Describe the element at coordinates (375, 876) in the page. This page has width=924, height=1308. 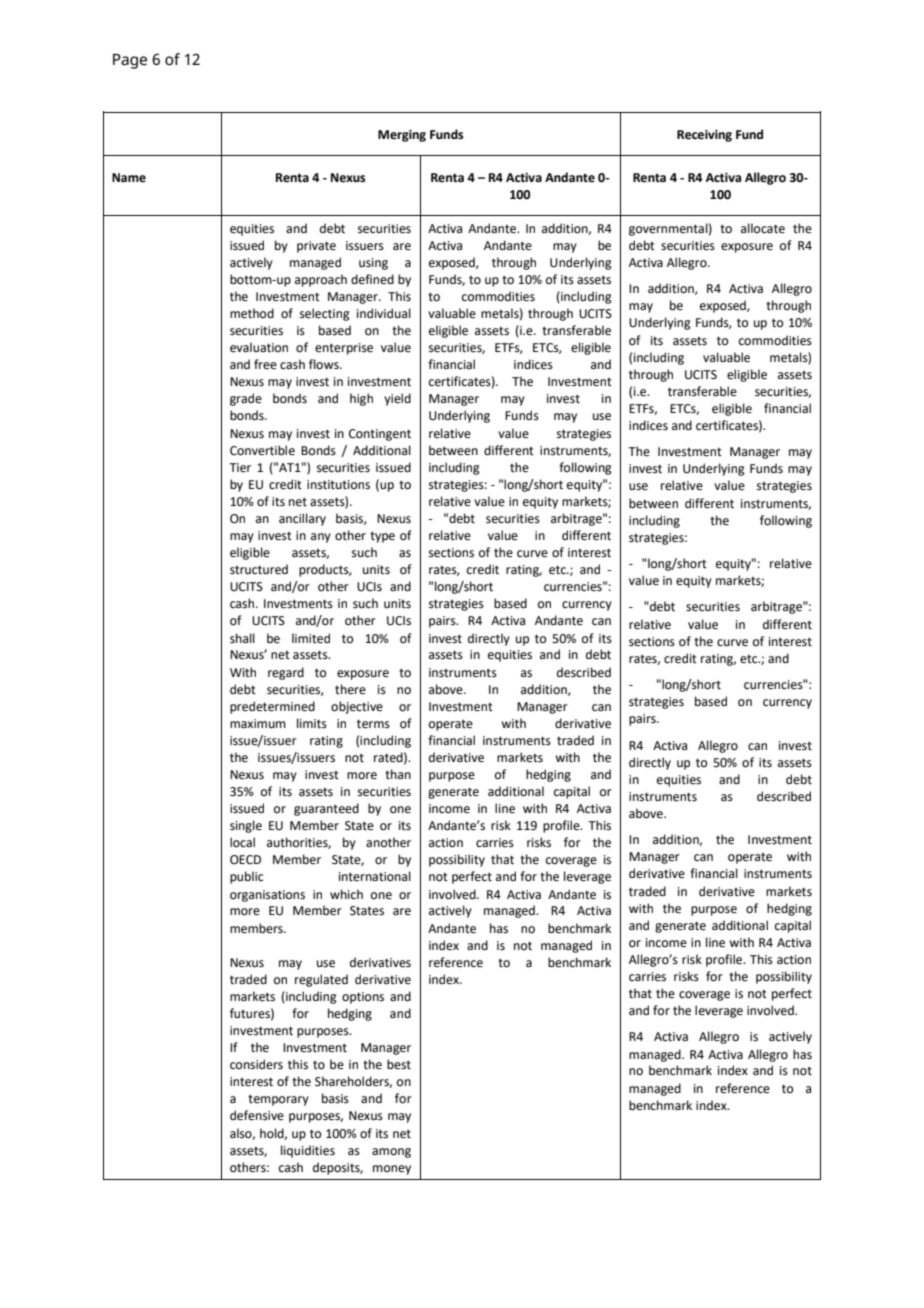
I see `international` at that location.
